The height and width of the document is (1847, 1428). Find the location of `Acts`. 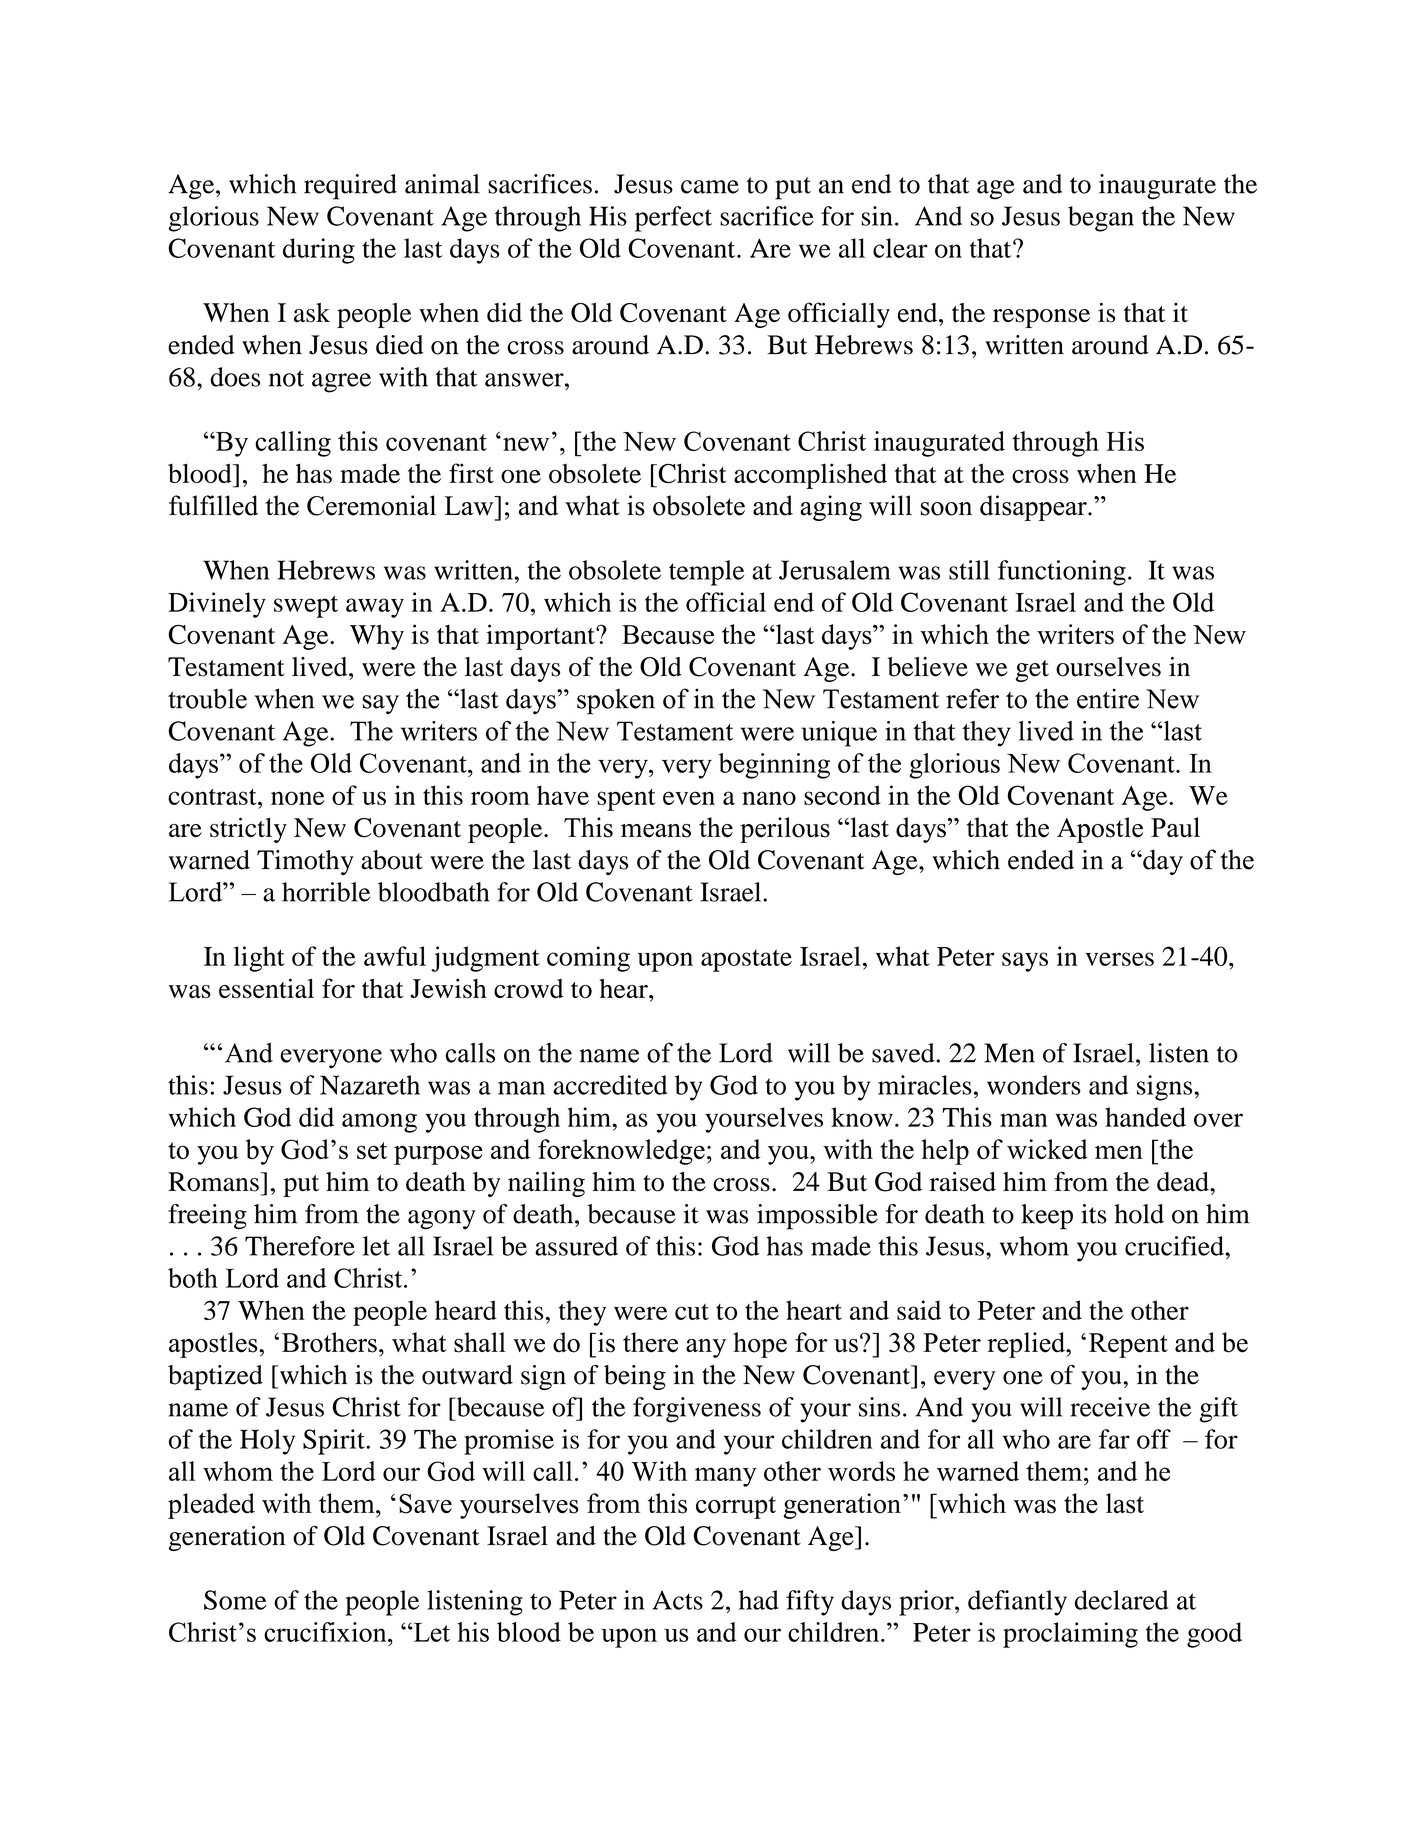

Acts is located at coordinates (677, 1600).
